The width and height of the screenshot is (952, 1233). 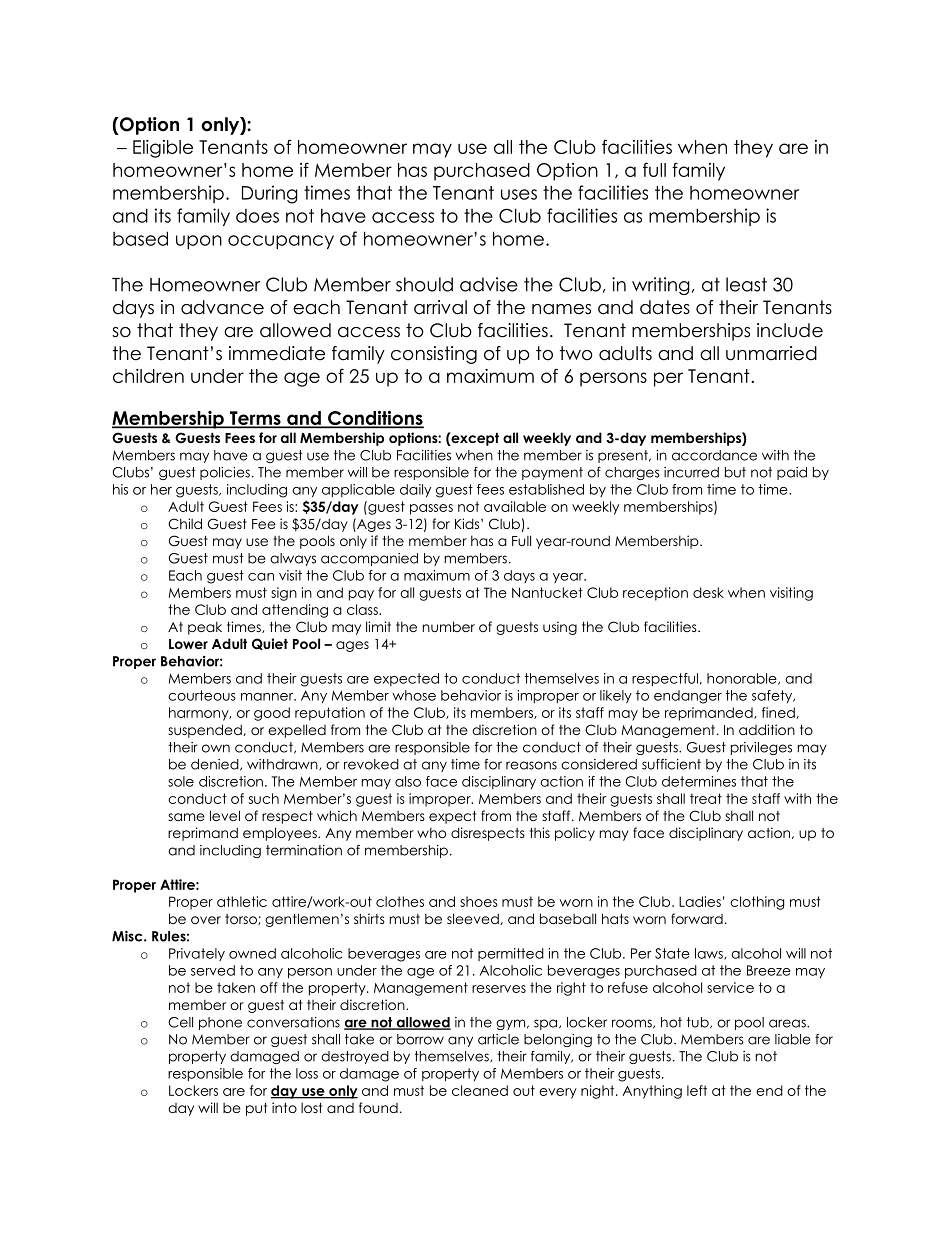 What do you see at coordinates (434, 355) in the screenshot?
I see `consisting` at bounding box center [434, 355].
